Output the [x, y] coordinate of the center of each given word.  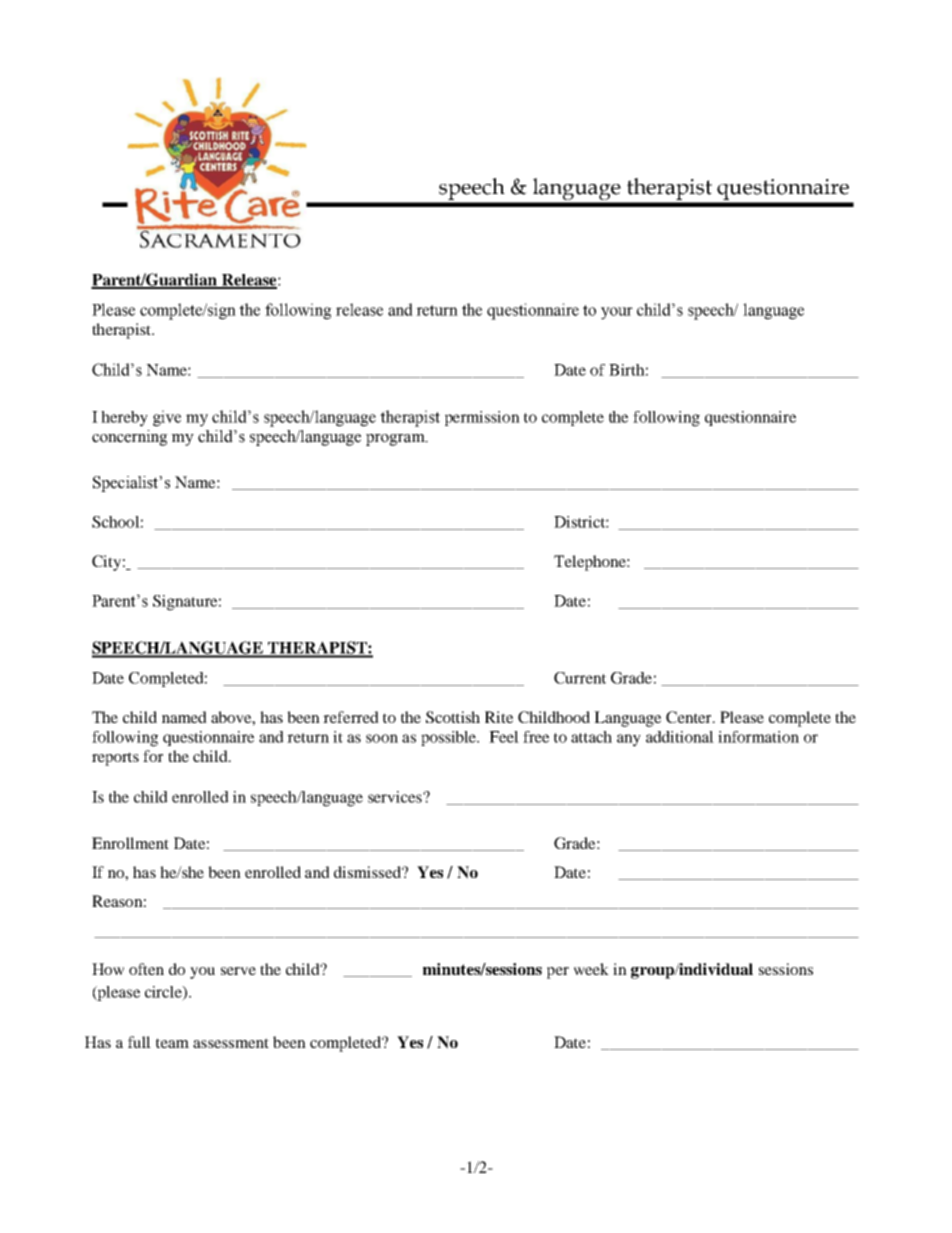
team [172, 1043]
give [167, 418]
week [591, 969]
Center [690, 717]
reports [115, 759]
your [617, 313]
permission [482, 418]
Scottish [453, 717]
